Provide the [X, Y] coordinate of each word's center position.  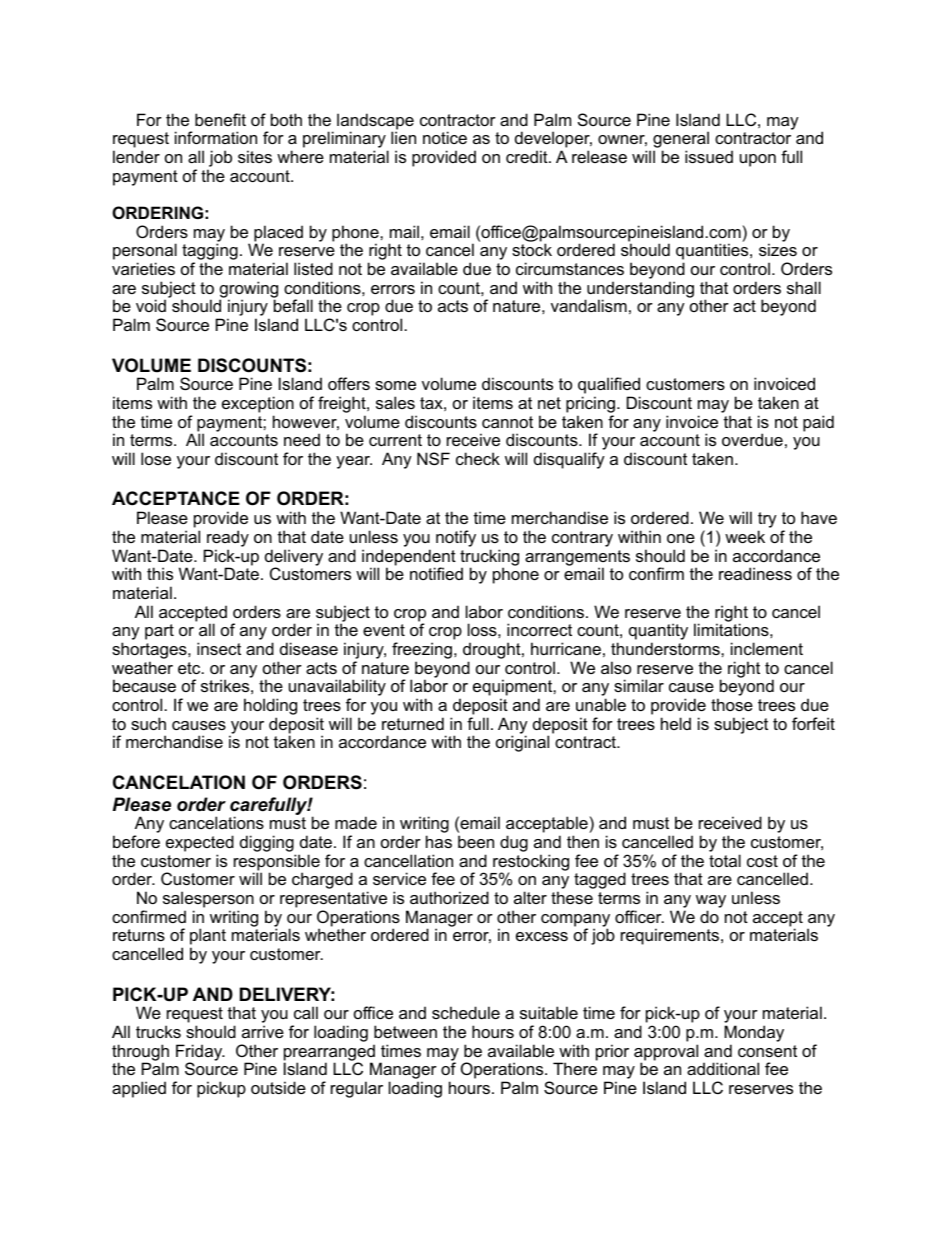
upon [758, 160]
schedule [466, 1012]
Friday [200, 1053]
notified [436, 573]
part [159, 632]
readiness [755, 573]
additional [723, 1068]
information [216, 137]
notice [445, 137]
